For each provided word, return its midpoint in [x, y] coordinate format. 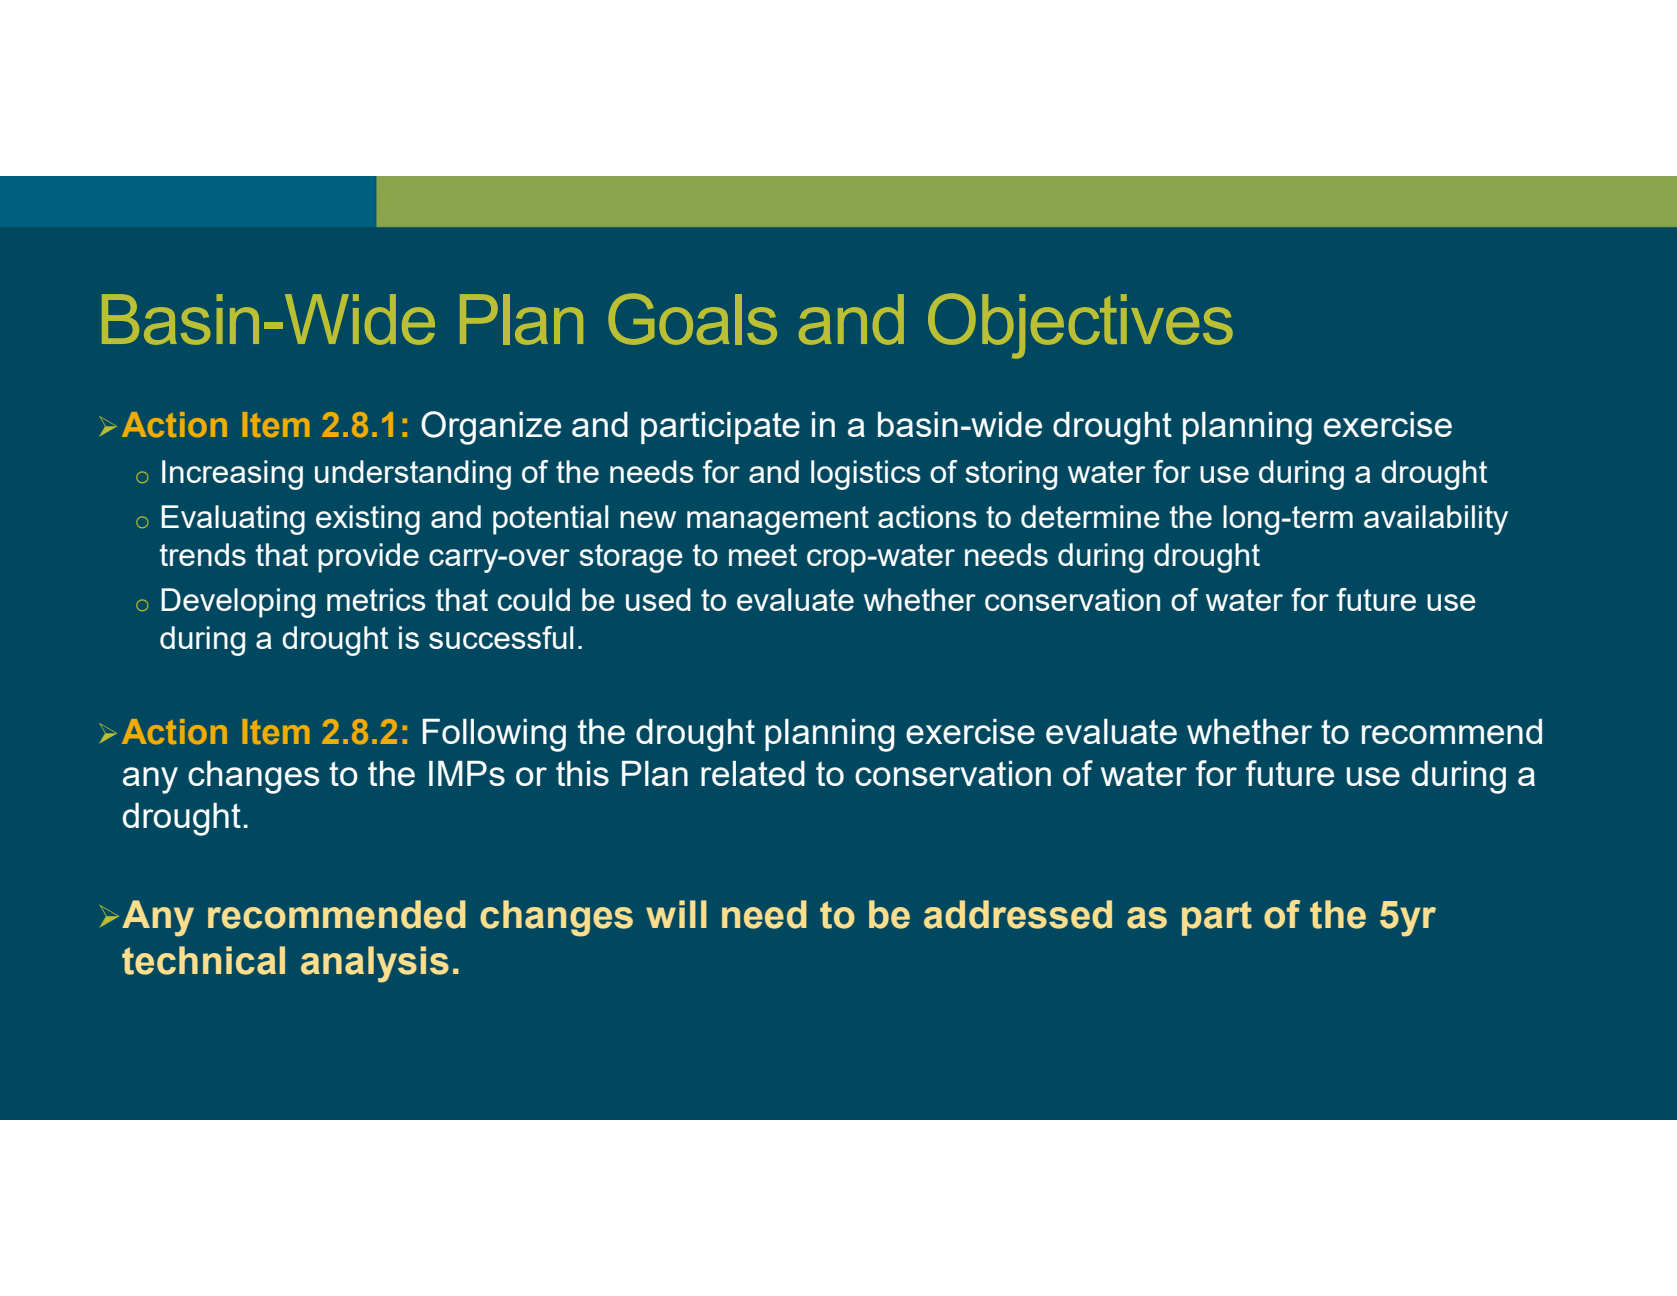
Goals [692, 319]
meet [763, 555]
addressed [1018, 914]
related [753, 773]
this [582, 773]
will [676, 914]
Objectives [1080, 326]
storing [1011, 475]
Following [494, 735]
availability [1436, 520]
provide [368, 558]
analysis [375, 964]
